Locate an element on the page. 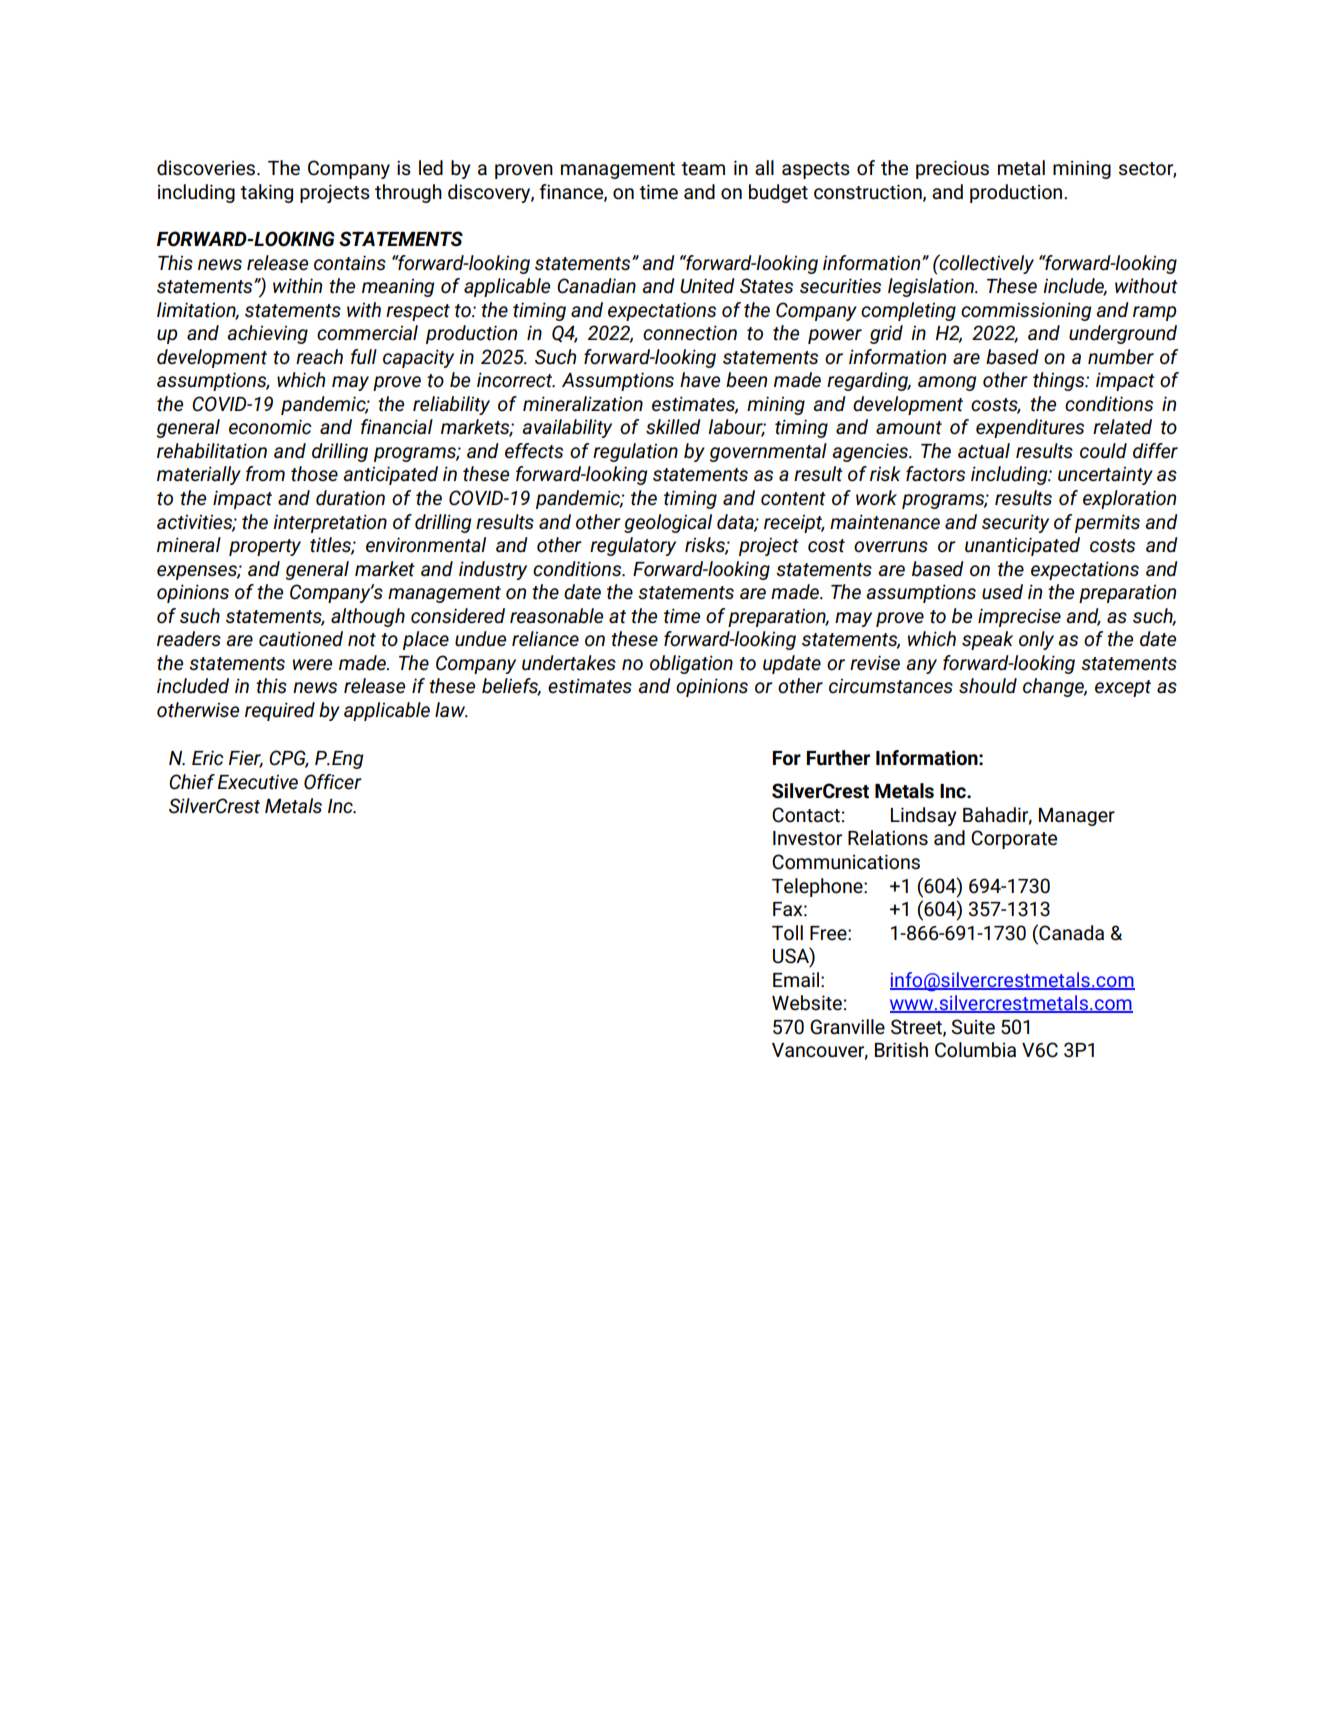 Image resolution: width=1334 pixels, height=1726 pixels. Website is located at coordinates (807, 1003).
